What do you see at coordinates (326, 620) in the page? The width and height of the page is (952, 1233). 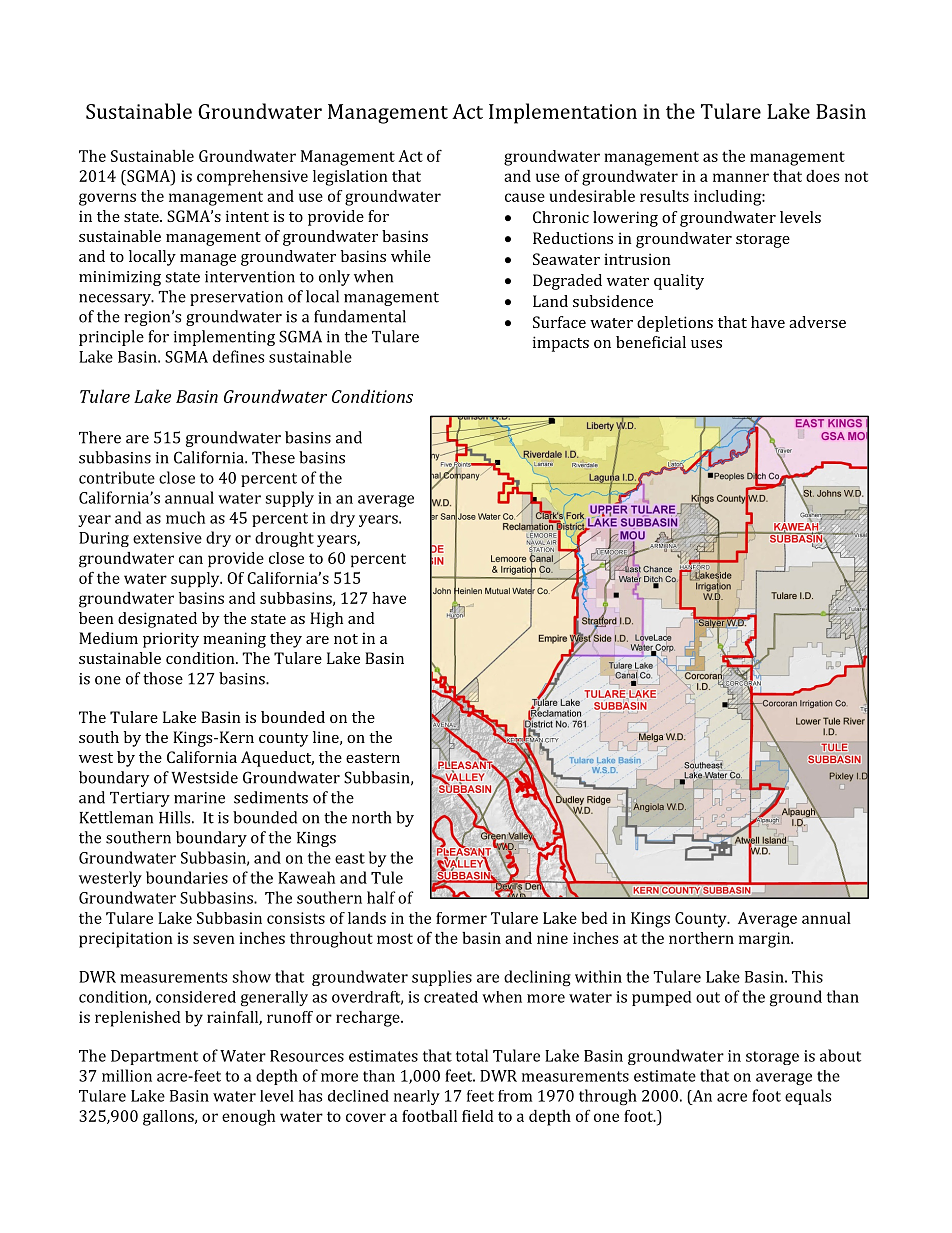 I see `High` at bounding box center [326, 620].
